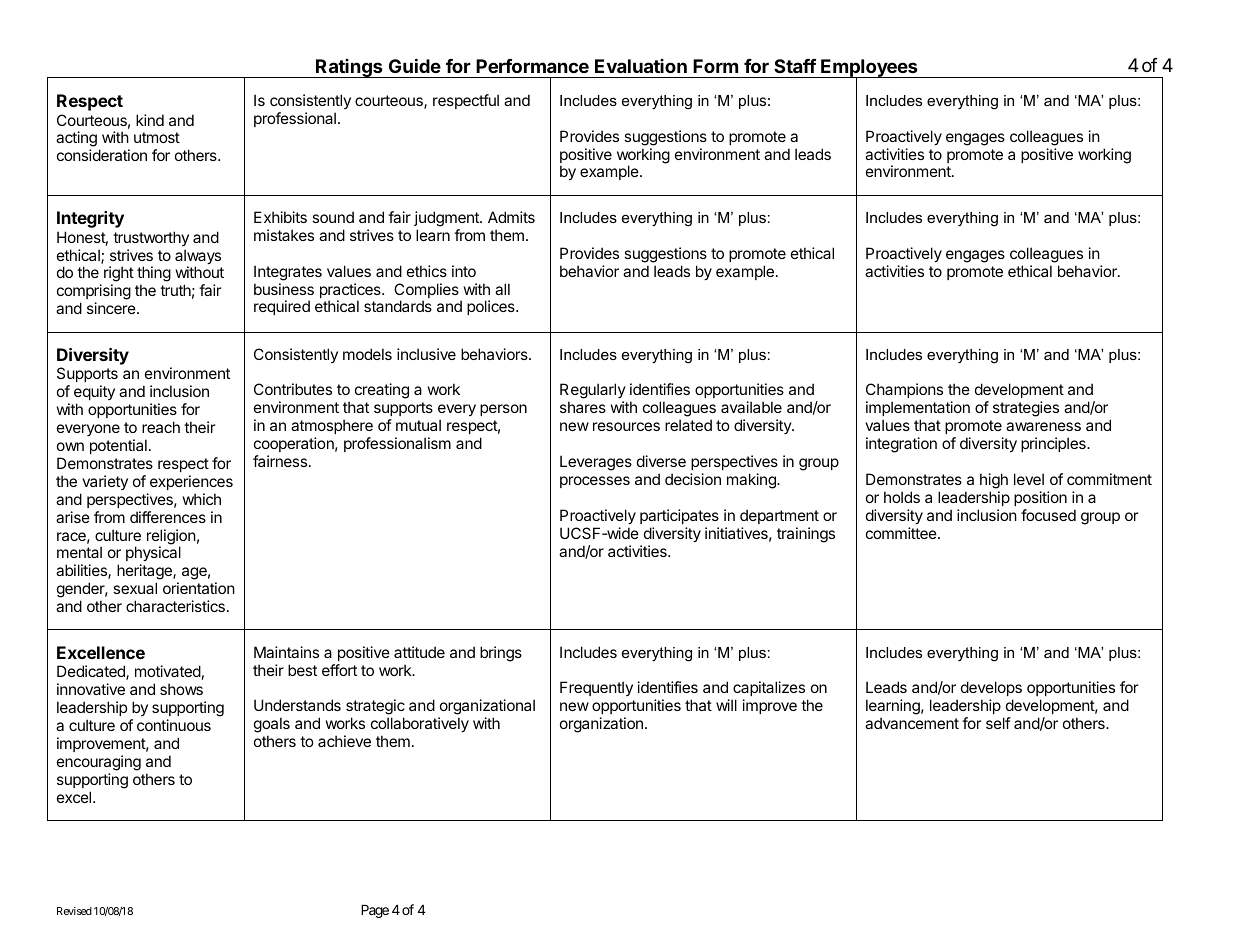 This page has height=952, width=1233. I want to click on kind, so click(150, 120).
